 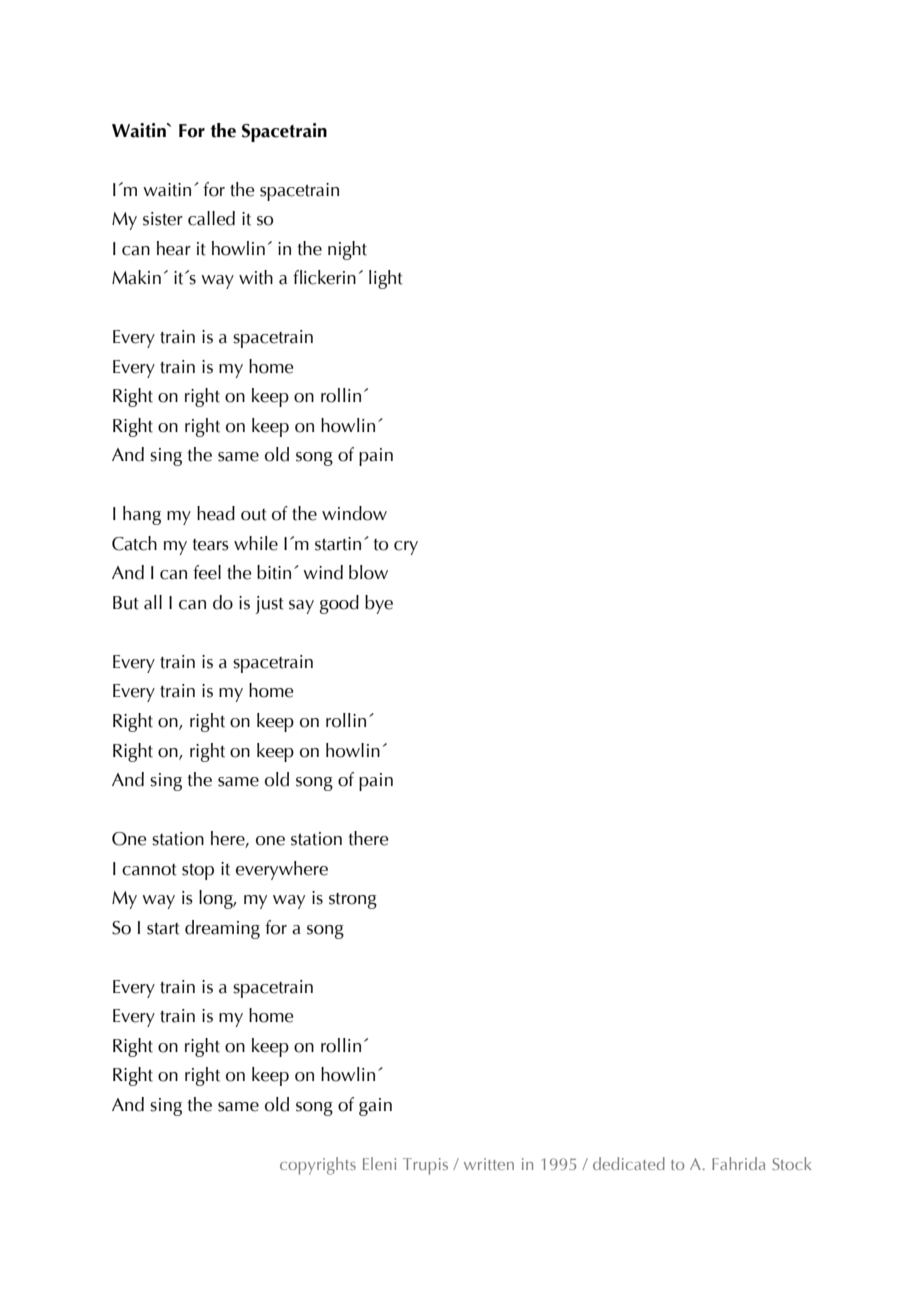 I want to click on night, so click(x=347, y=250).
